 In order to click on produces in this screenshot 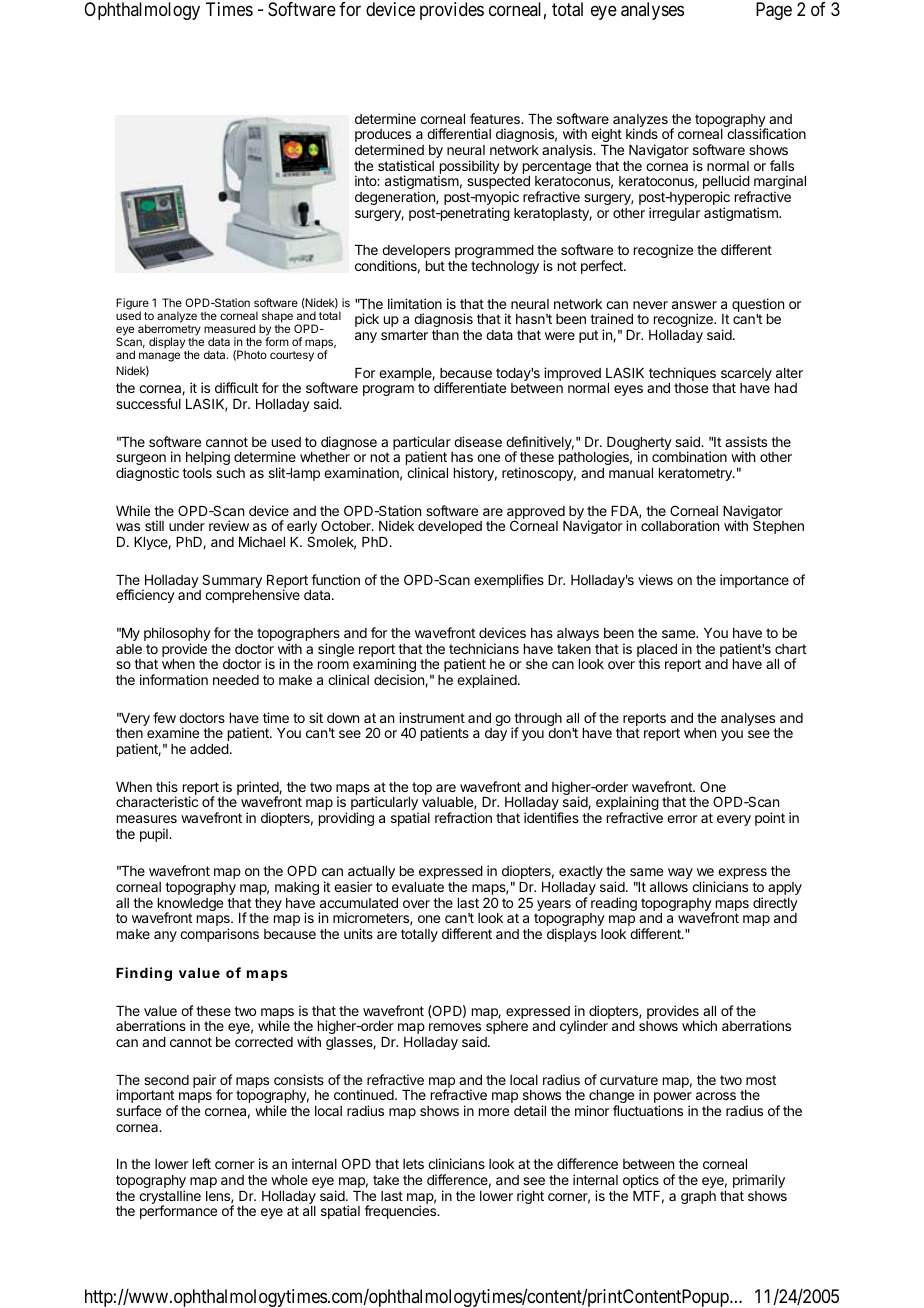, I will do `click(383, 137)`.
